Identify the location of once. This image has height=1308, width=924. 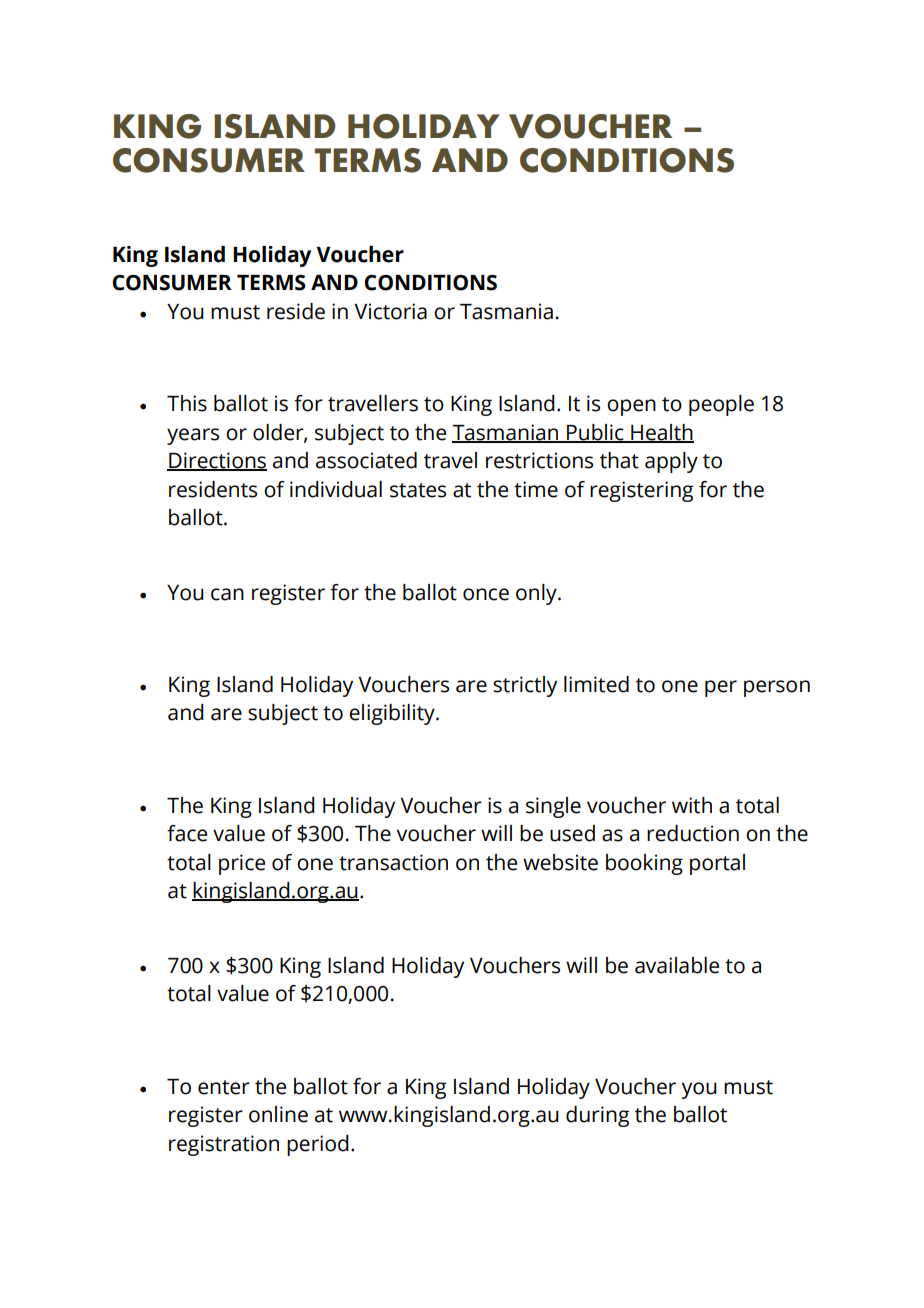
(486, 594).
